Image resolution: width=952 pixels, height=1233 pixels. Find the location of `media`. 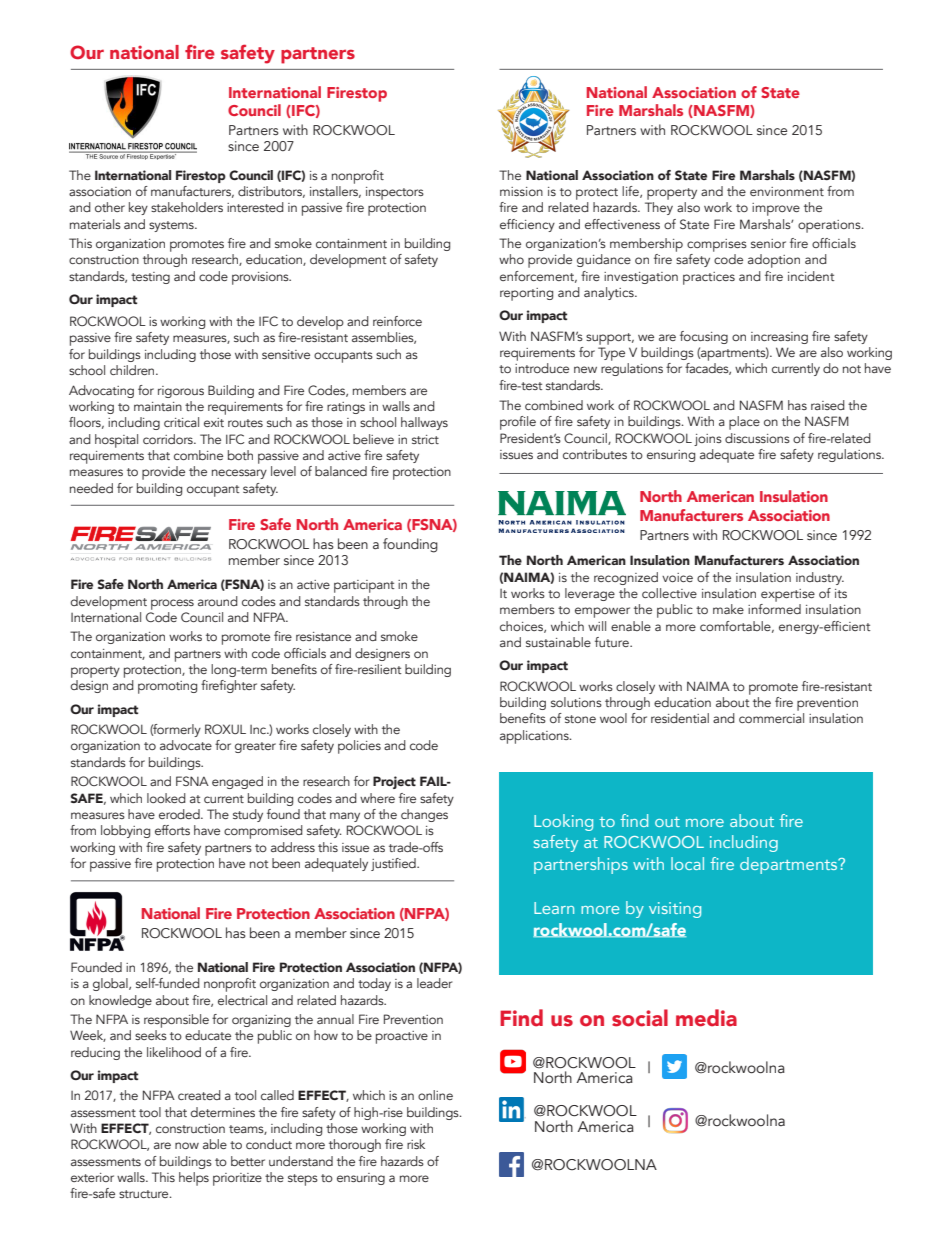

media is located at coordinates (706, 1018).
